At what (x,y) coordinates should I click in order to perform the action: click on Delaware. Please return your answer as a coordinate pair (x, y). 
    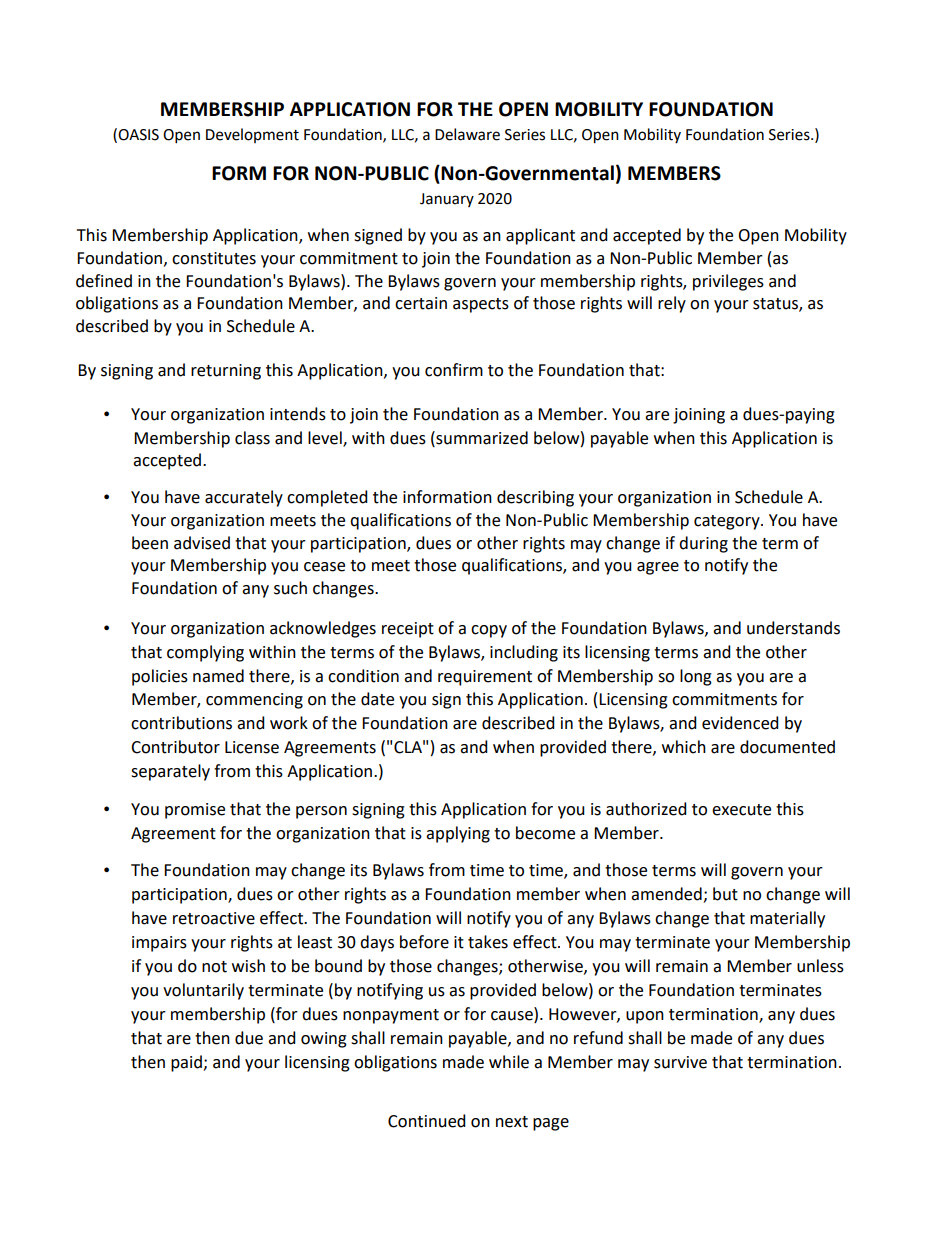
    Looking at the image, I should click on (467, 134).
